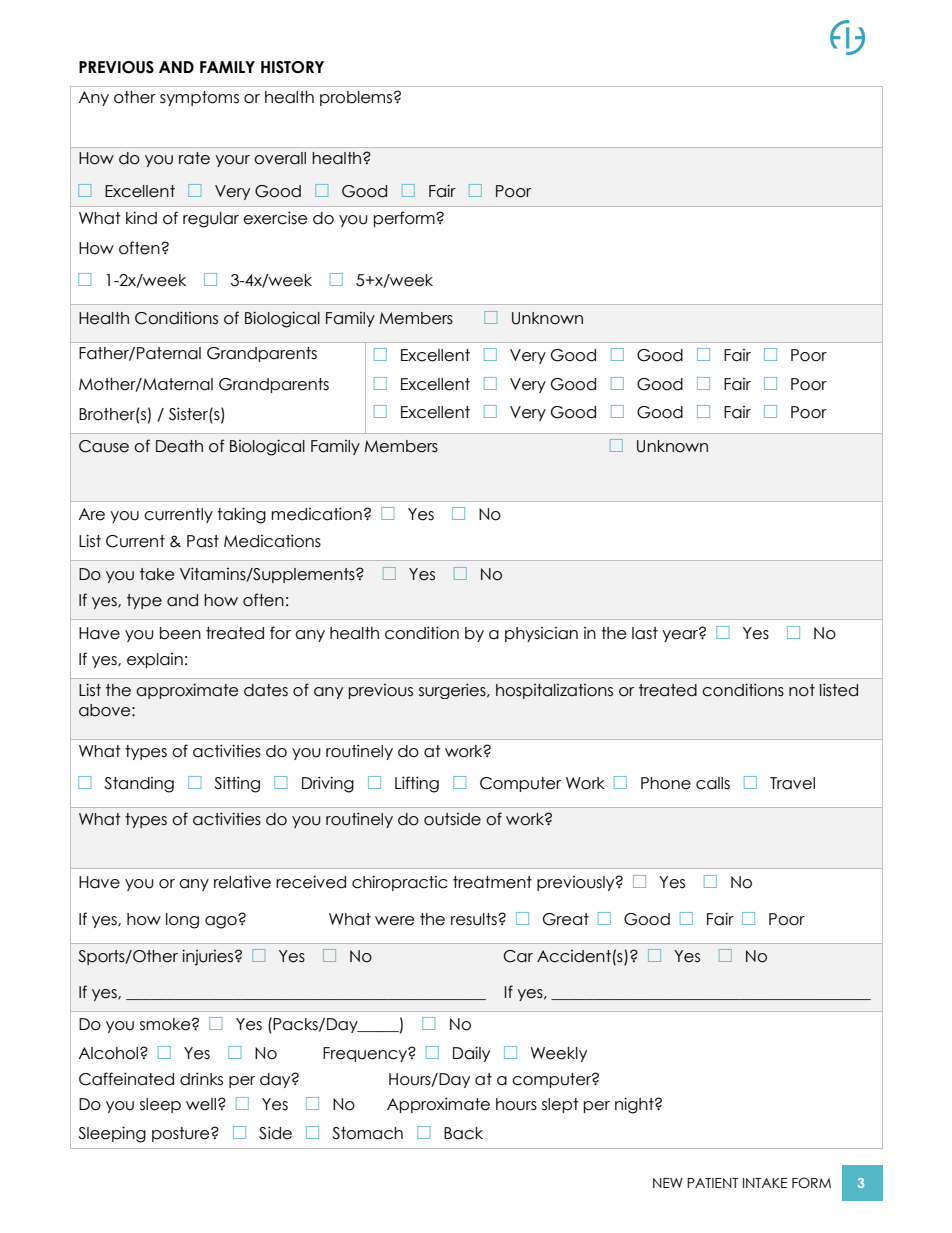  What do you see at coordinates (292, 67) in the screenshot?
I see `HISTORY` at bounding box center [292, 67].
